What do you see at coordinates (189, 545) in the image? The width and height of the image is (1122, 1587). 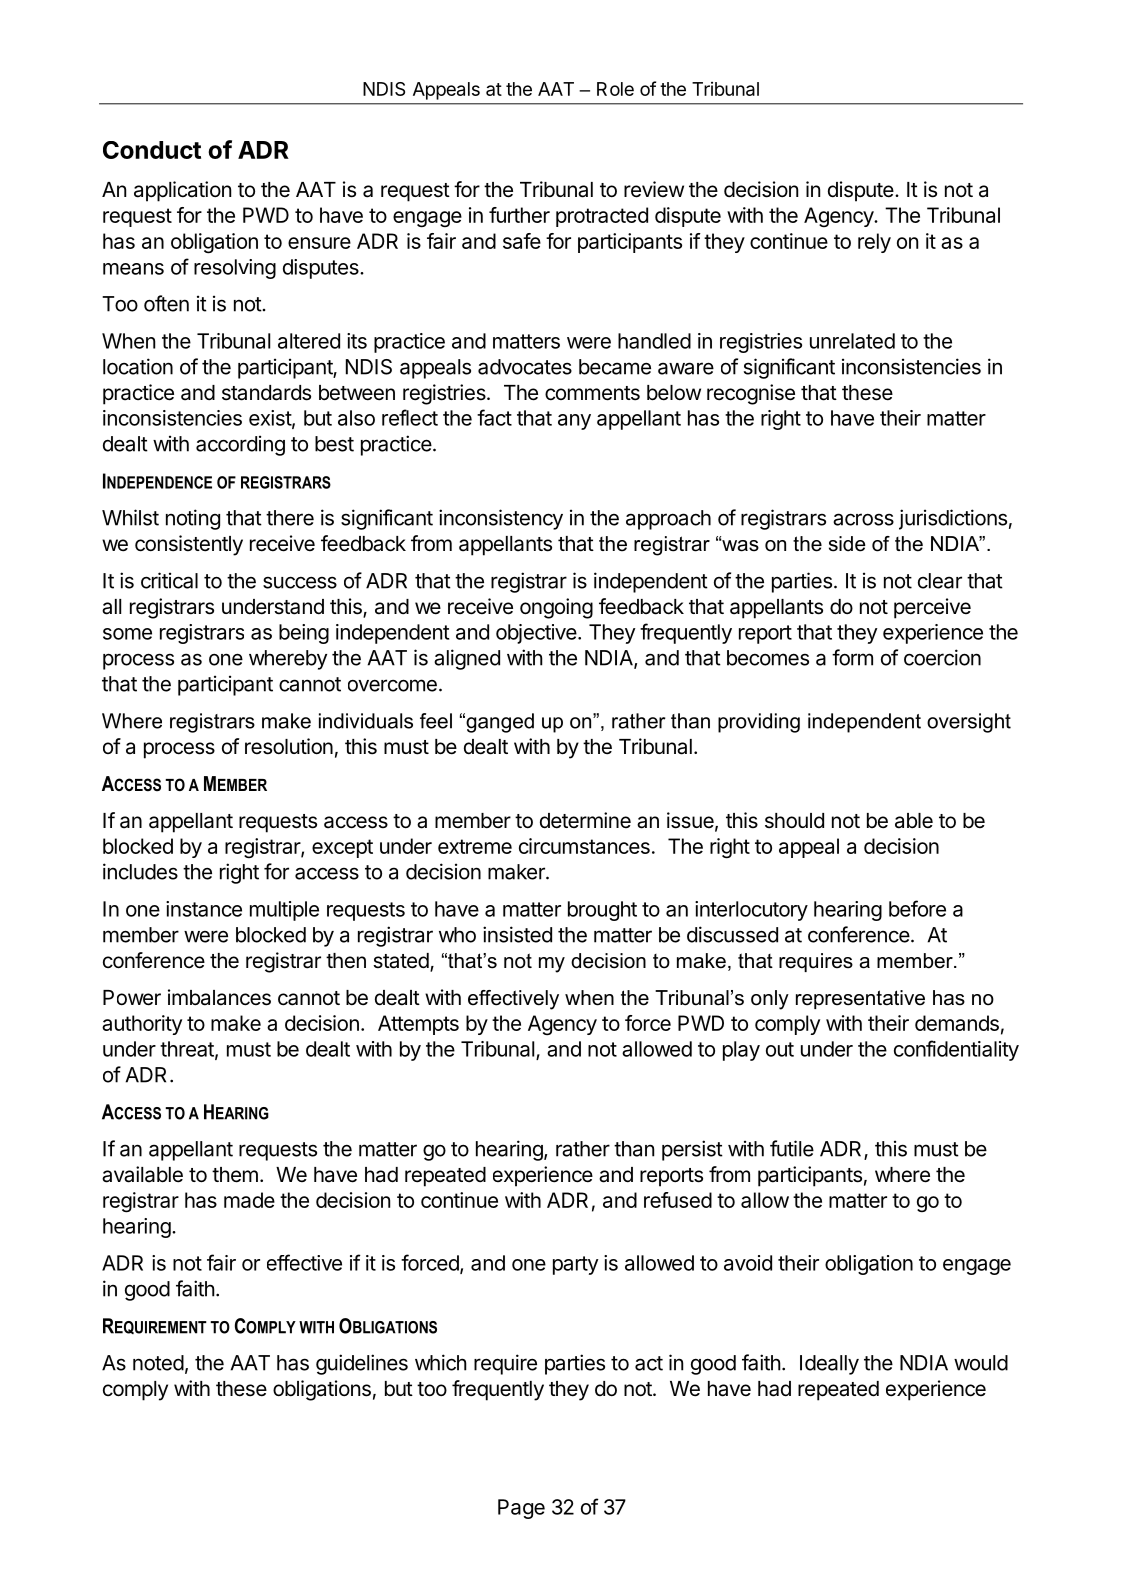 I see `consistently` at bounding box center [189, 545].
